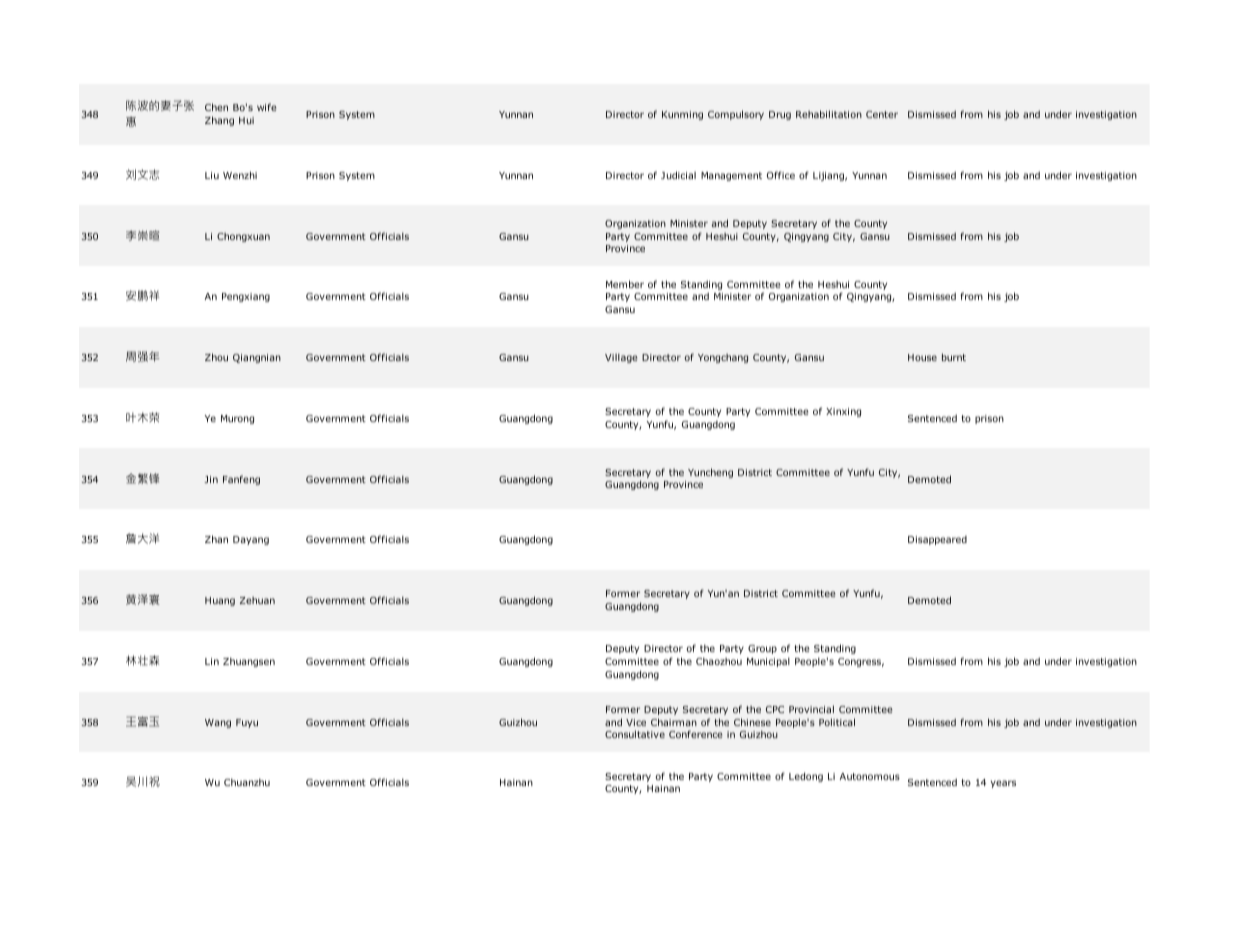 The height and width of the screenshot is (952, 1233). What do you see at coordinates (762, 649) in the screenshot?
I see `Group` at bounding box center [762, 649].
